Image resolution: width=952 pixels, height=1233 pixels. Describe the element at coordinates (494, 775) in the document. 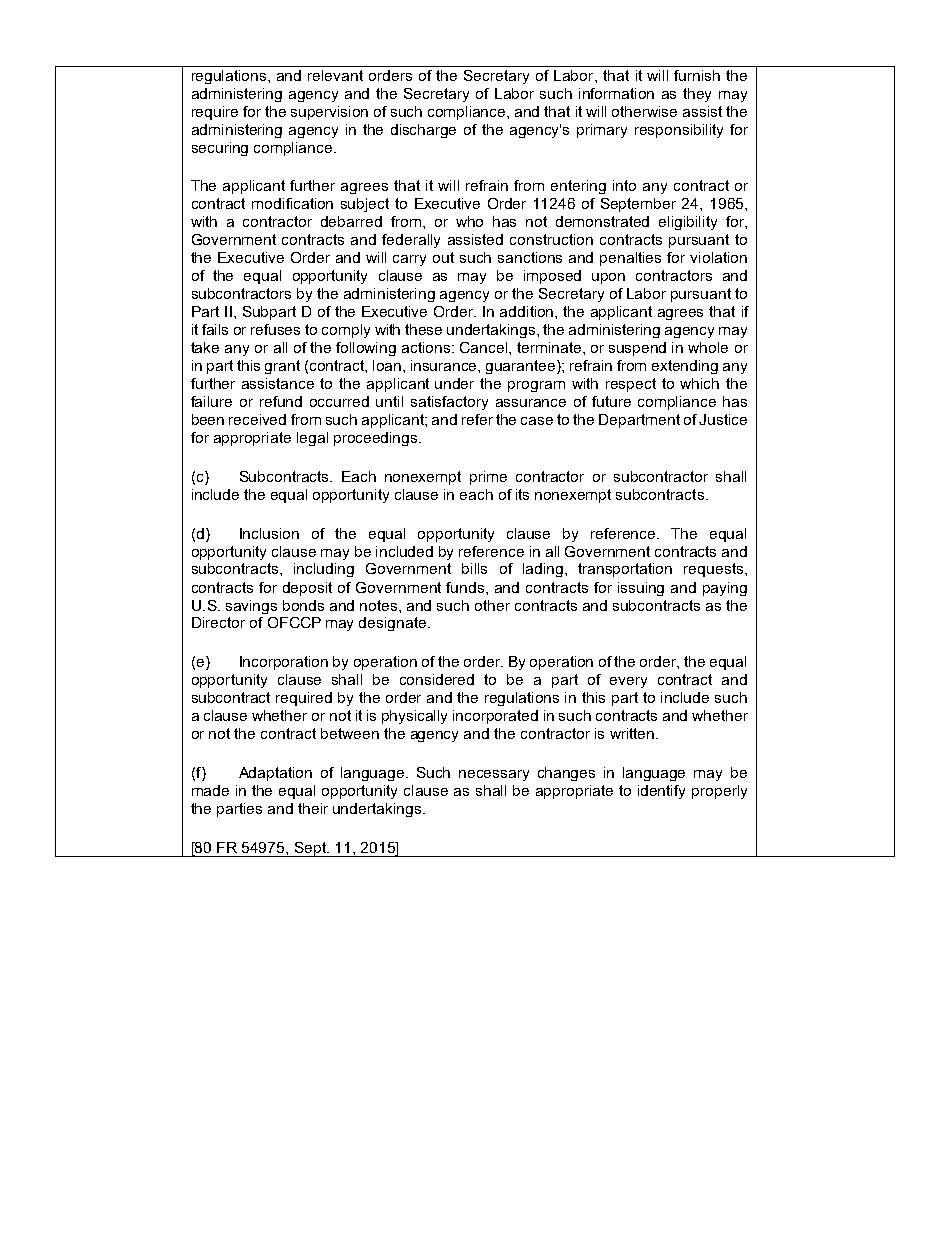

I see `necessary` at that location.
